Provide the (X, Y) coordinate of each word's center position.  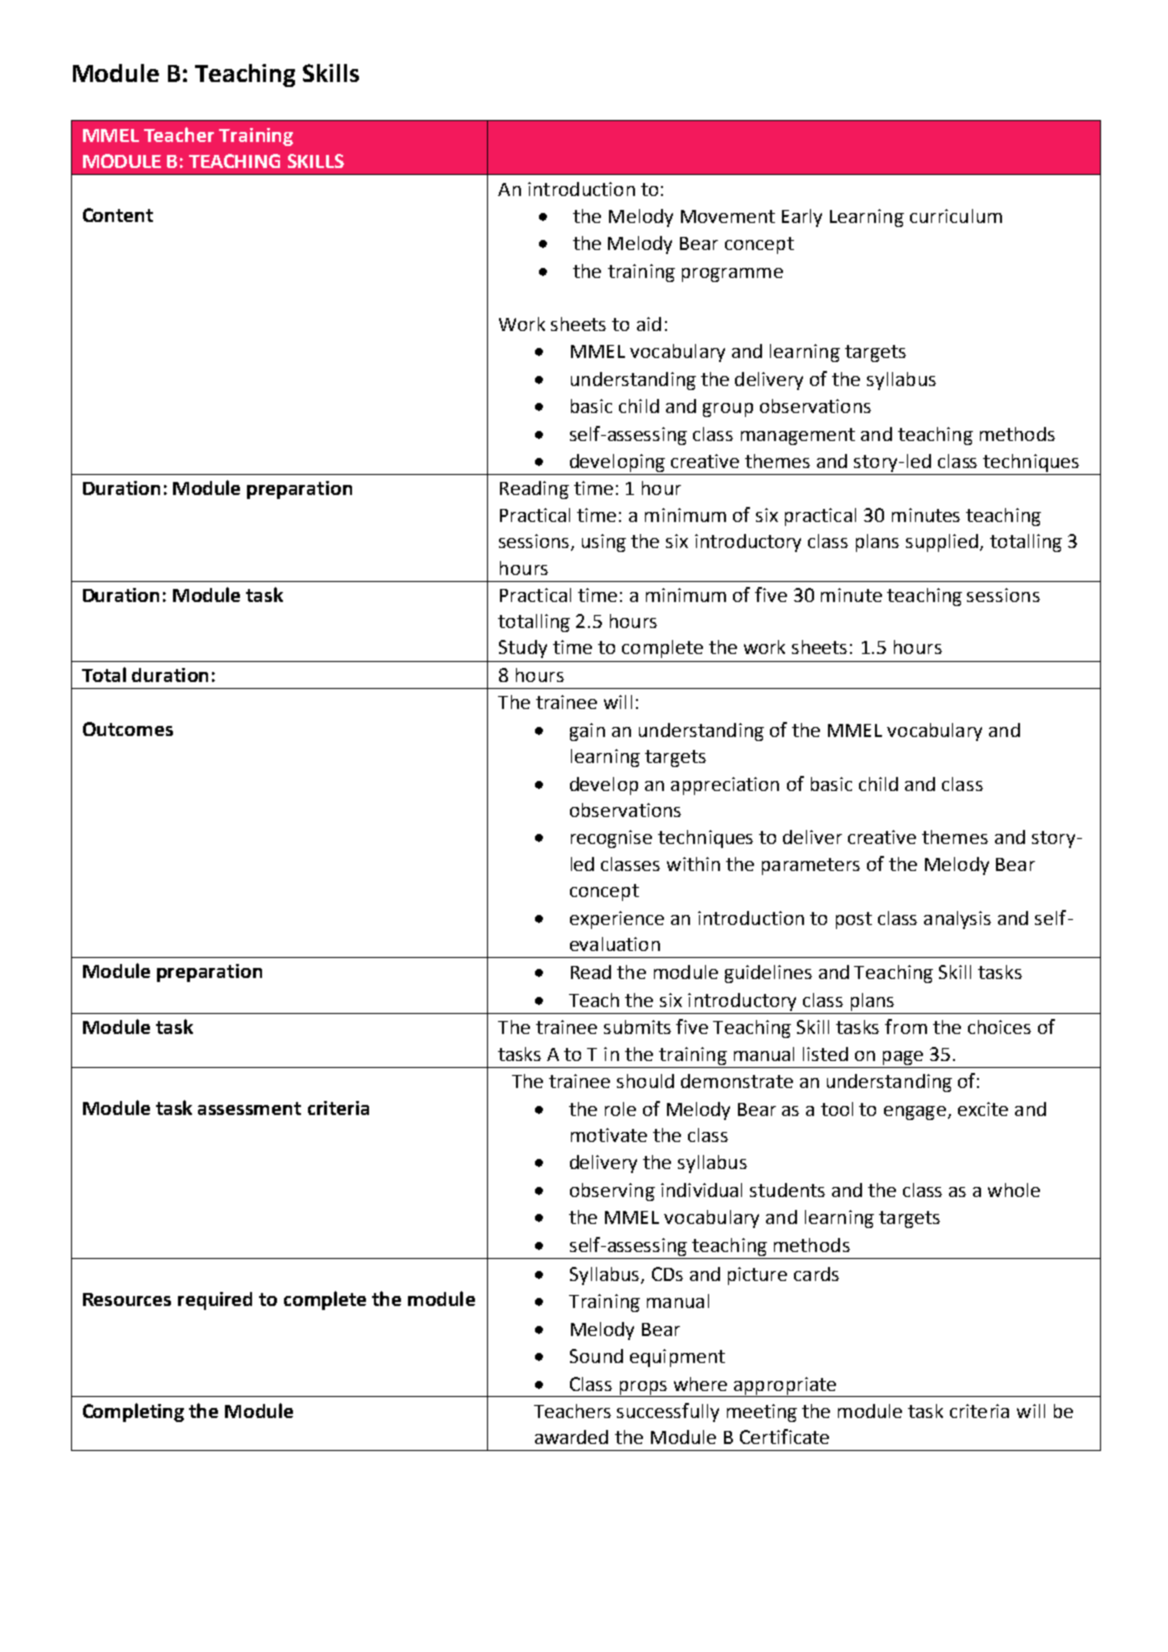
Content (118, 215)
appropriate (784, 1387)
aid (649, 324)
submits (637, 1027)
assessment (249, 1108)
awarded (571, 1437)
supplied (943, 543)
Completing (133, 1412)
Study (523, 649)
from (906, 1026)
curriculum (956, 216)
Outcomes (128, 729)
